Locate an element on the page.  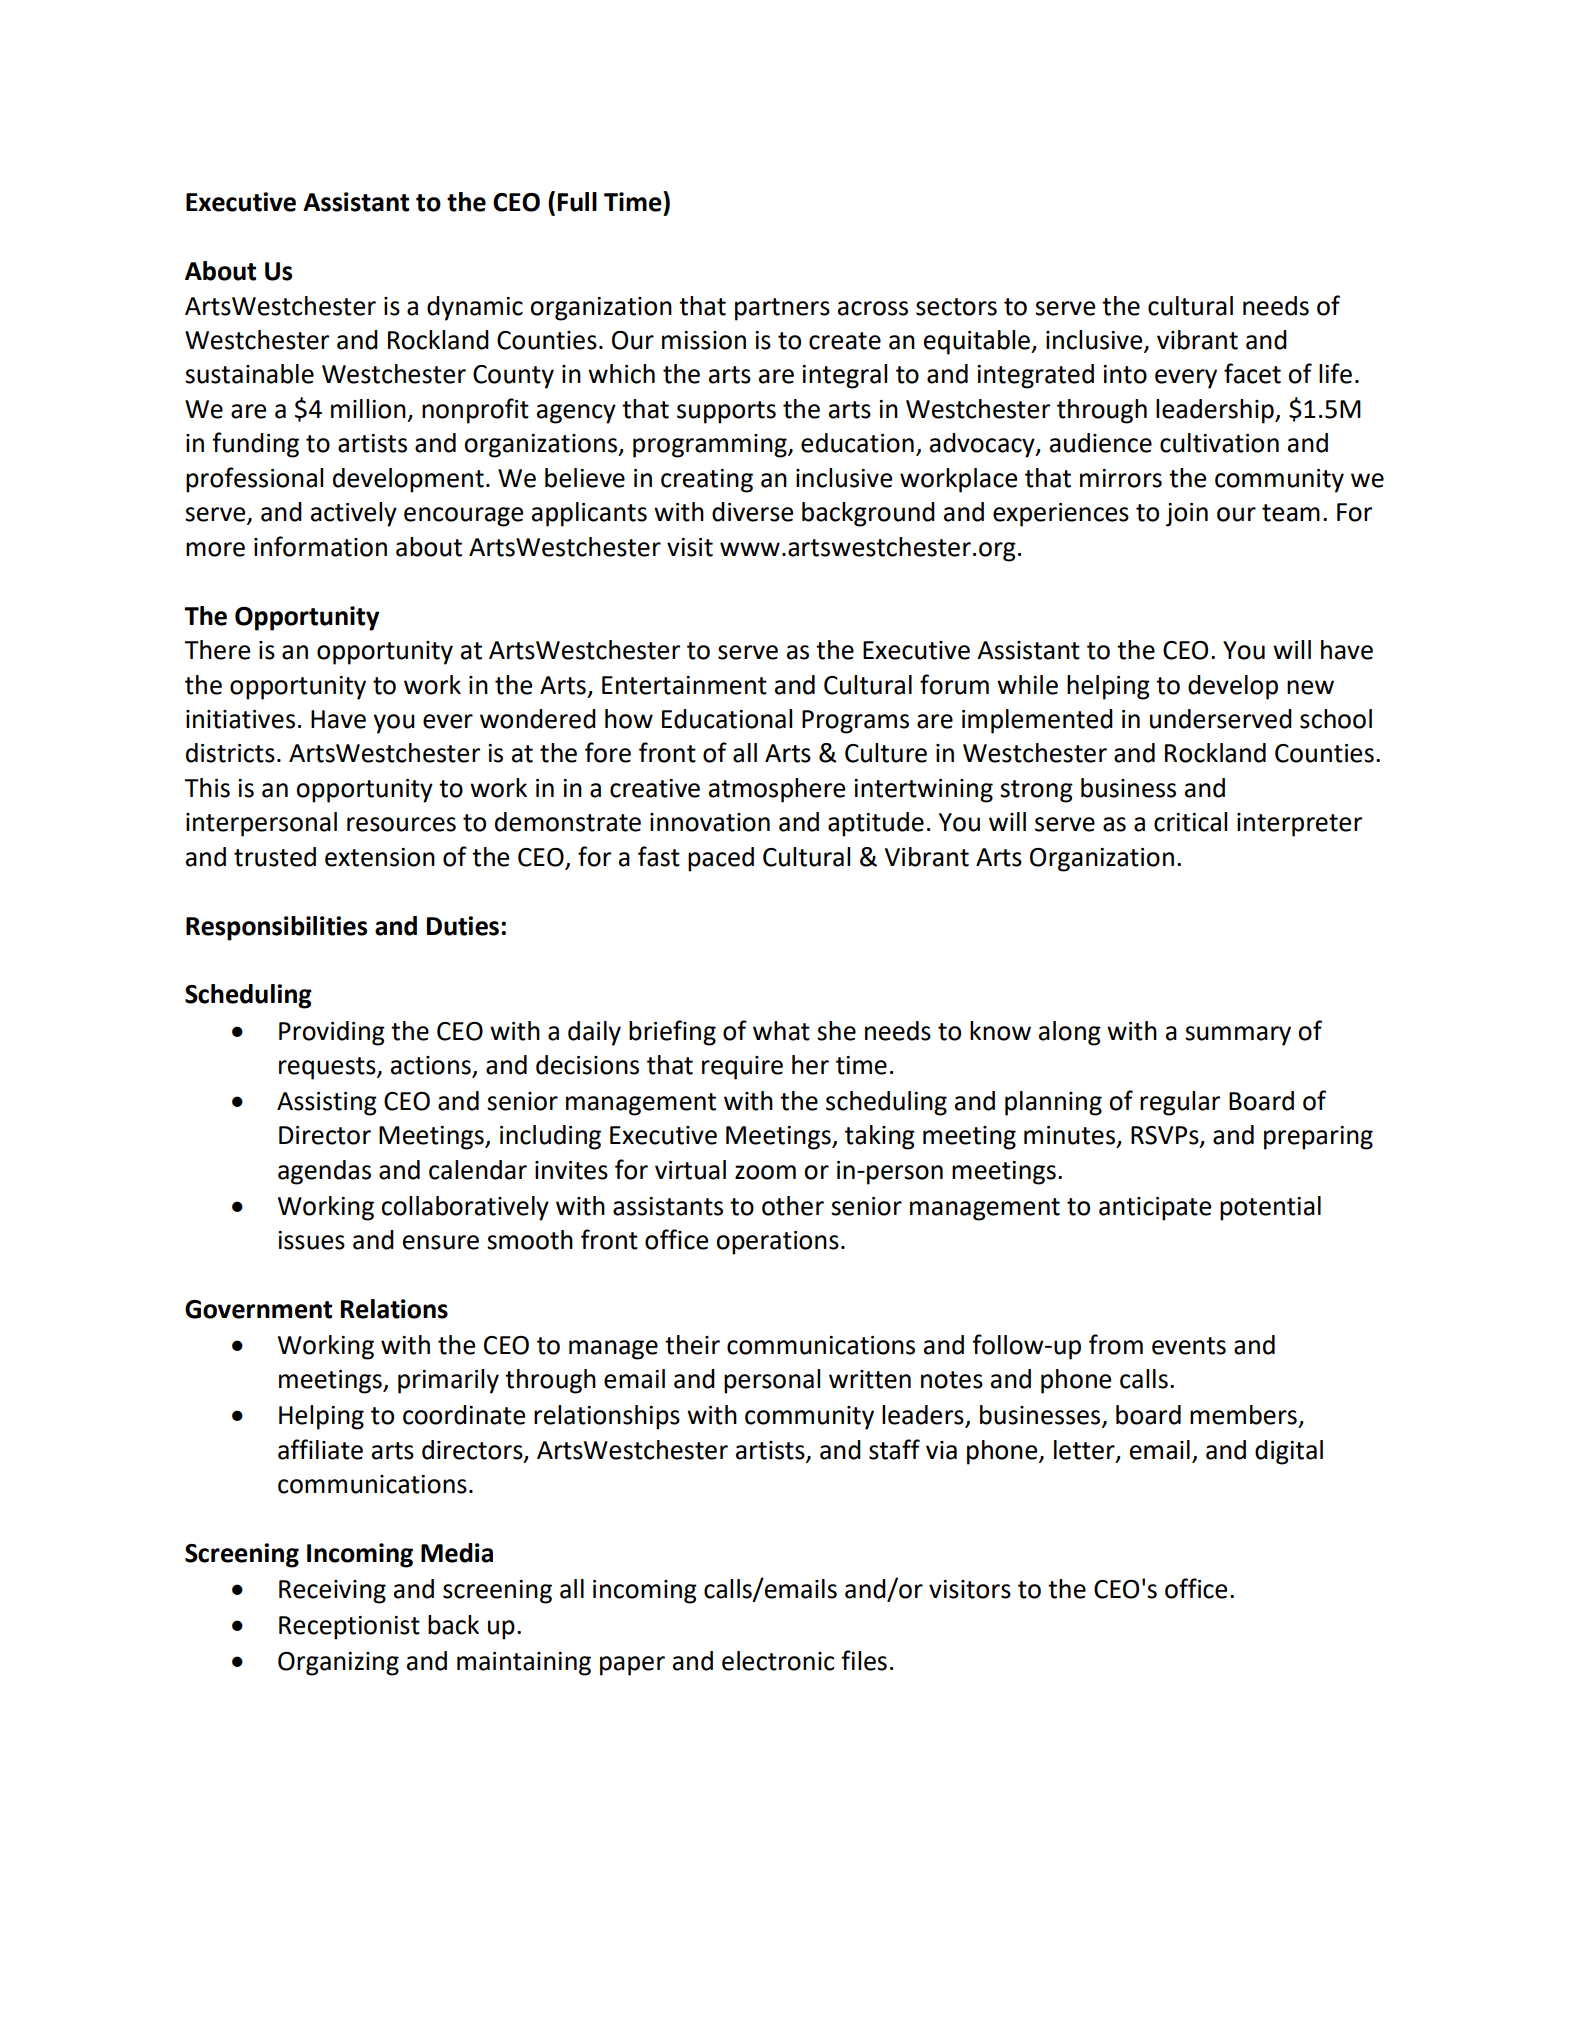
Programs is located at coordinates (855, 722).
